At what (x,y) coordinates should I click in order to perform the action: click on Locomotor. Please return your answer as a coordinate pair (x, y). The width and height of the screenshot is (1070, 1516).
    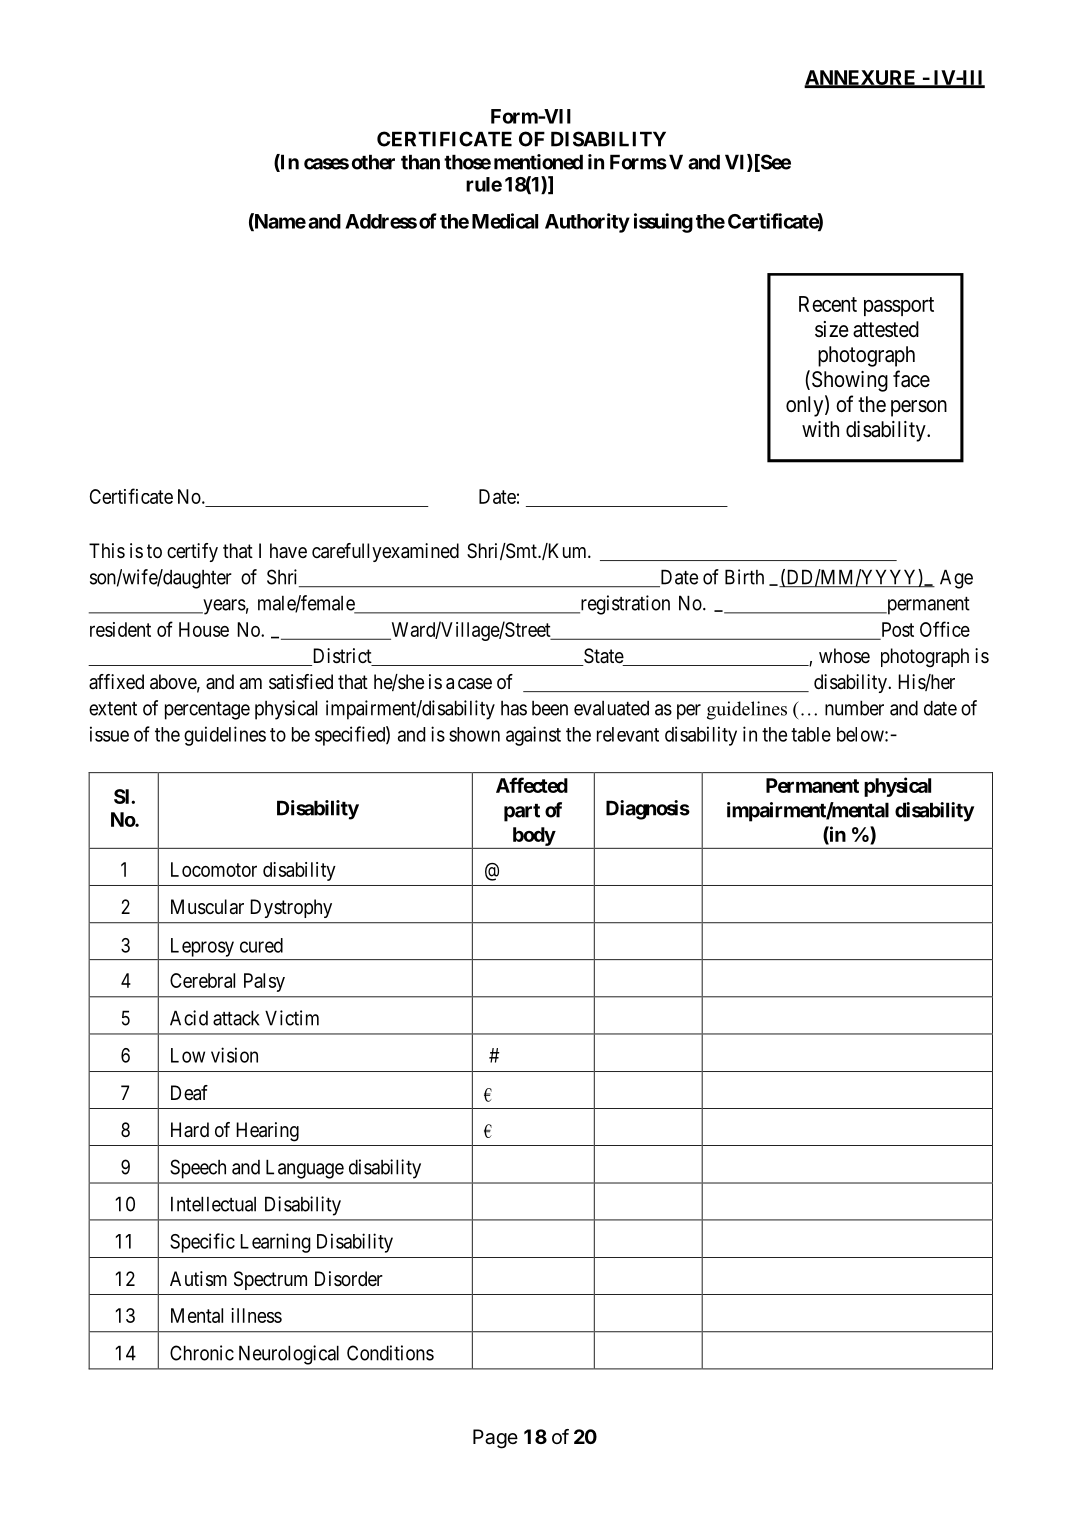
    Looking at the image, I should click on (214, 869).
